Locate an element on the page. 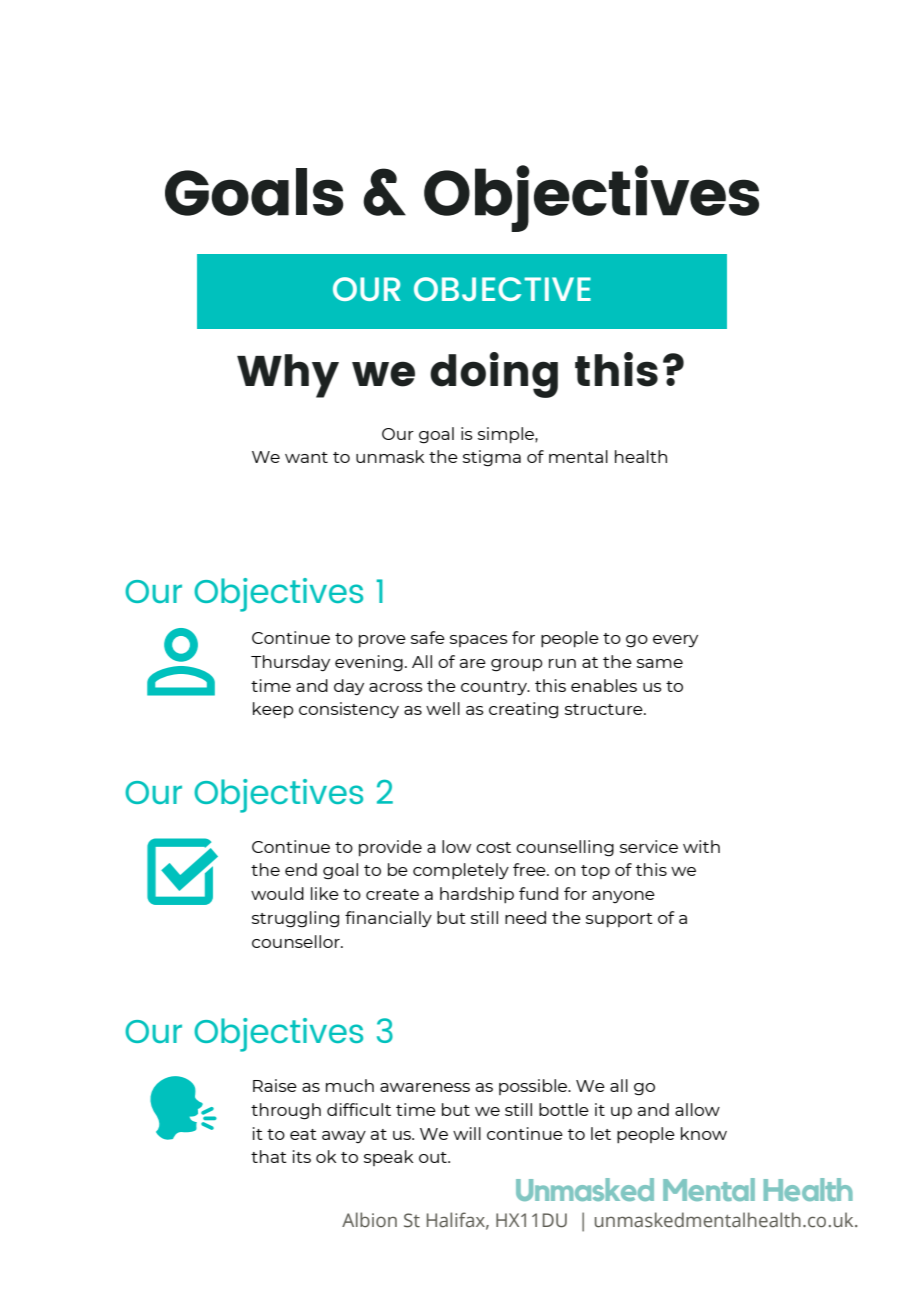 The width and height of the page is (924, 1308). spaces is located at coordinates (479, 641).
